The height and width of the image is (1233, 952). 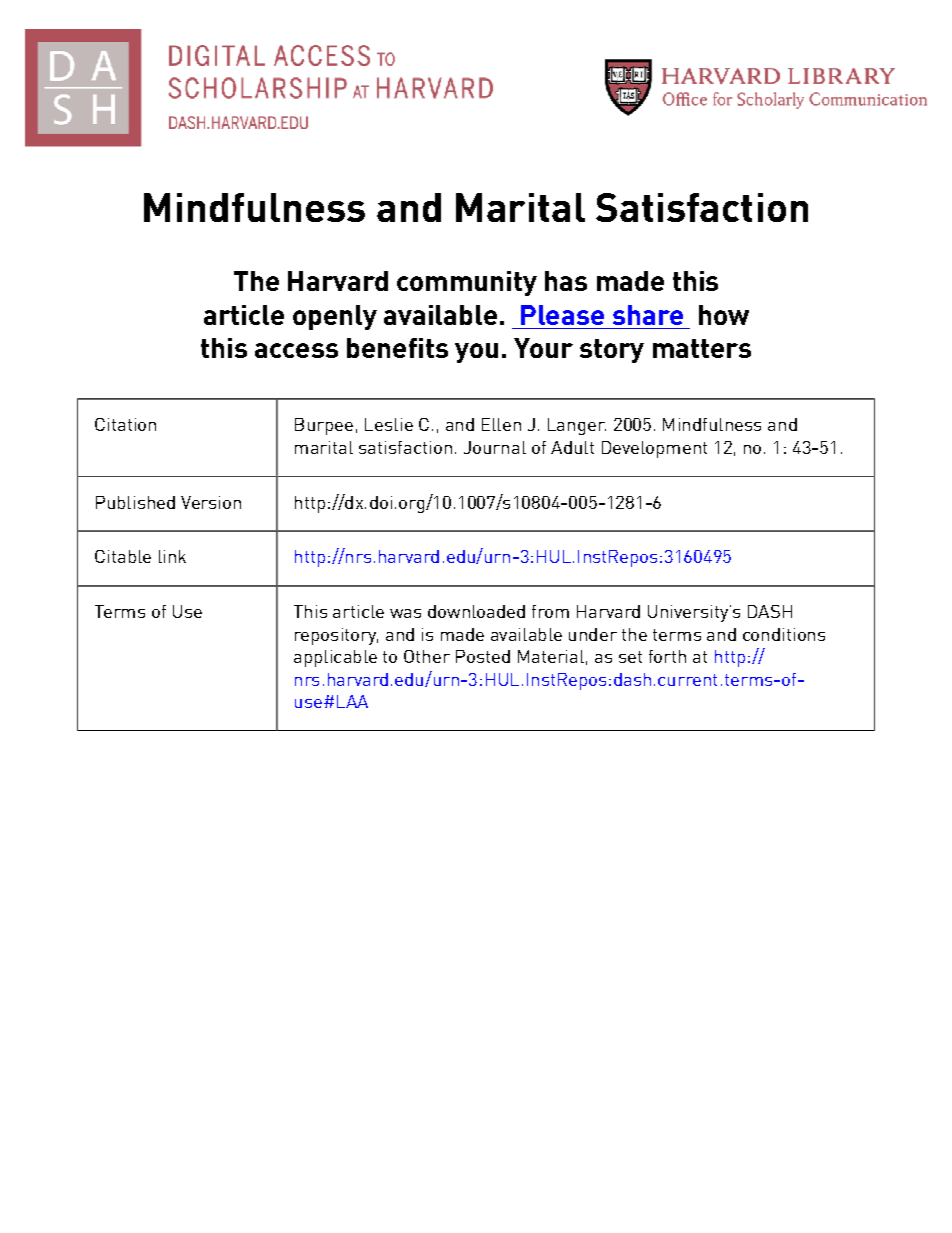 I want to click on Development, so click(x=654, y=449).
